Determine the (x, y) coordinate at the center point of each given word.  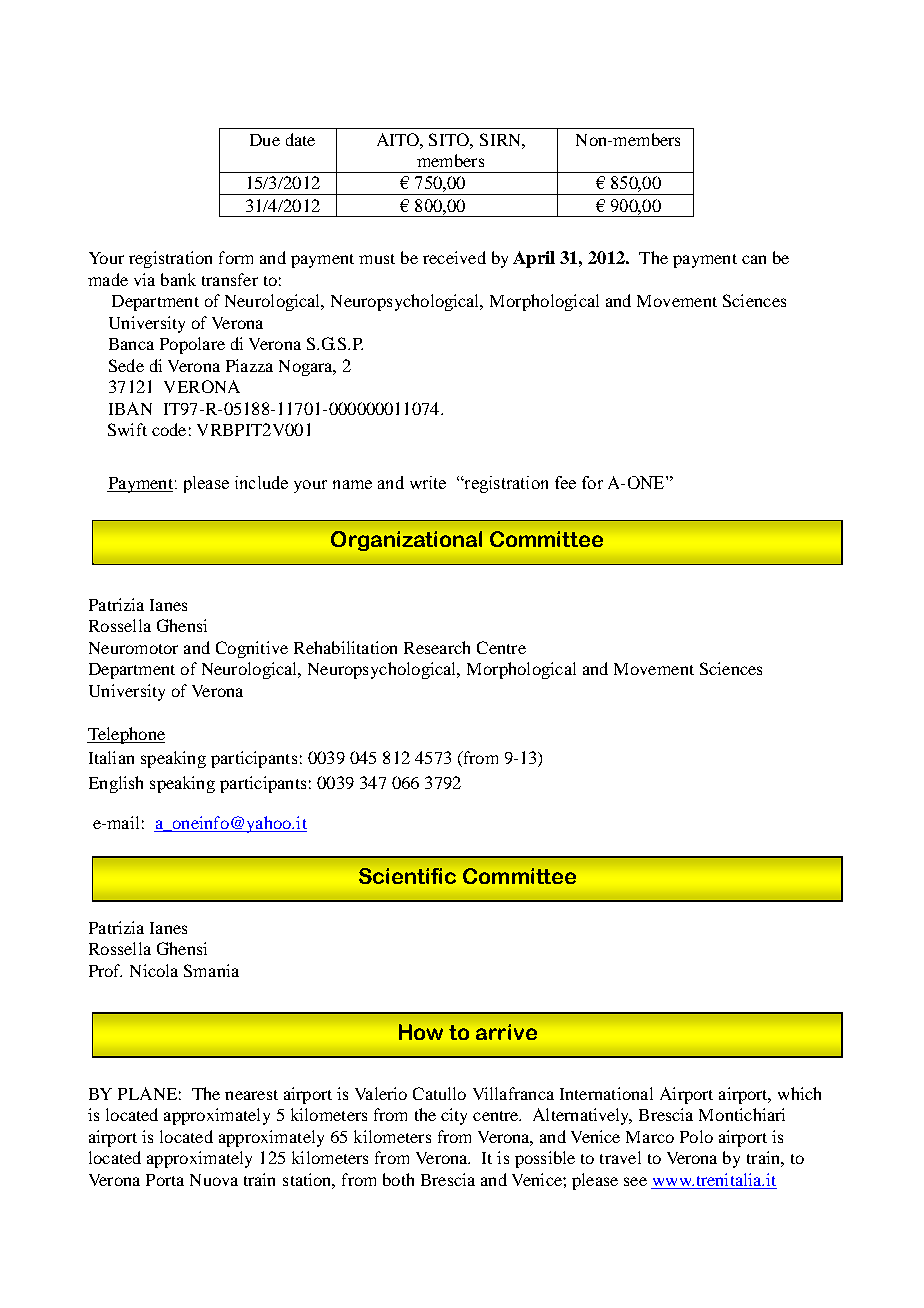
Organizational (406, 541)
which (799, 1093)
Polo (696, 1136)
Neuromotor (133, 648)
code (169, 429)
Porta (165, 1180)
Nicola (154, 970)
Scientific (407, 876)
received (454, 257)
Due (265, 140)
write (428, 482)
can (754, 259)
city (454, 1116)
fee (565, 482)
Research (437, 647)
